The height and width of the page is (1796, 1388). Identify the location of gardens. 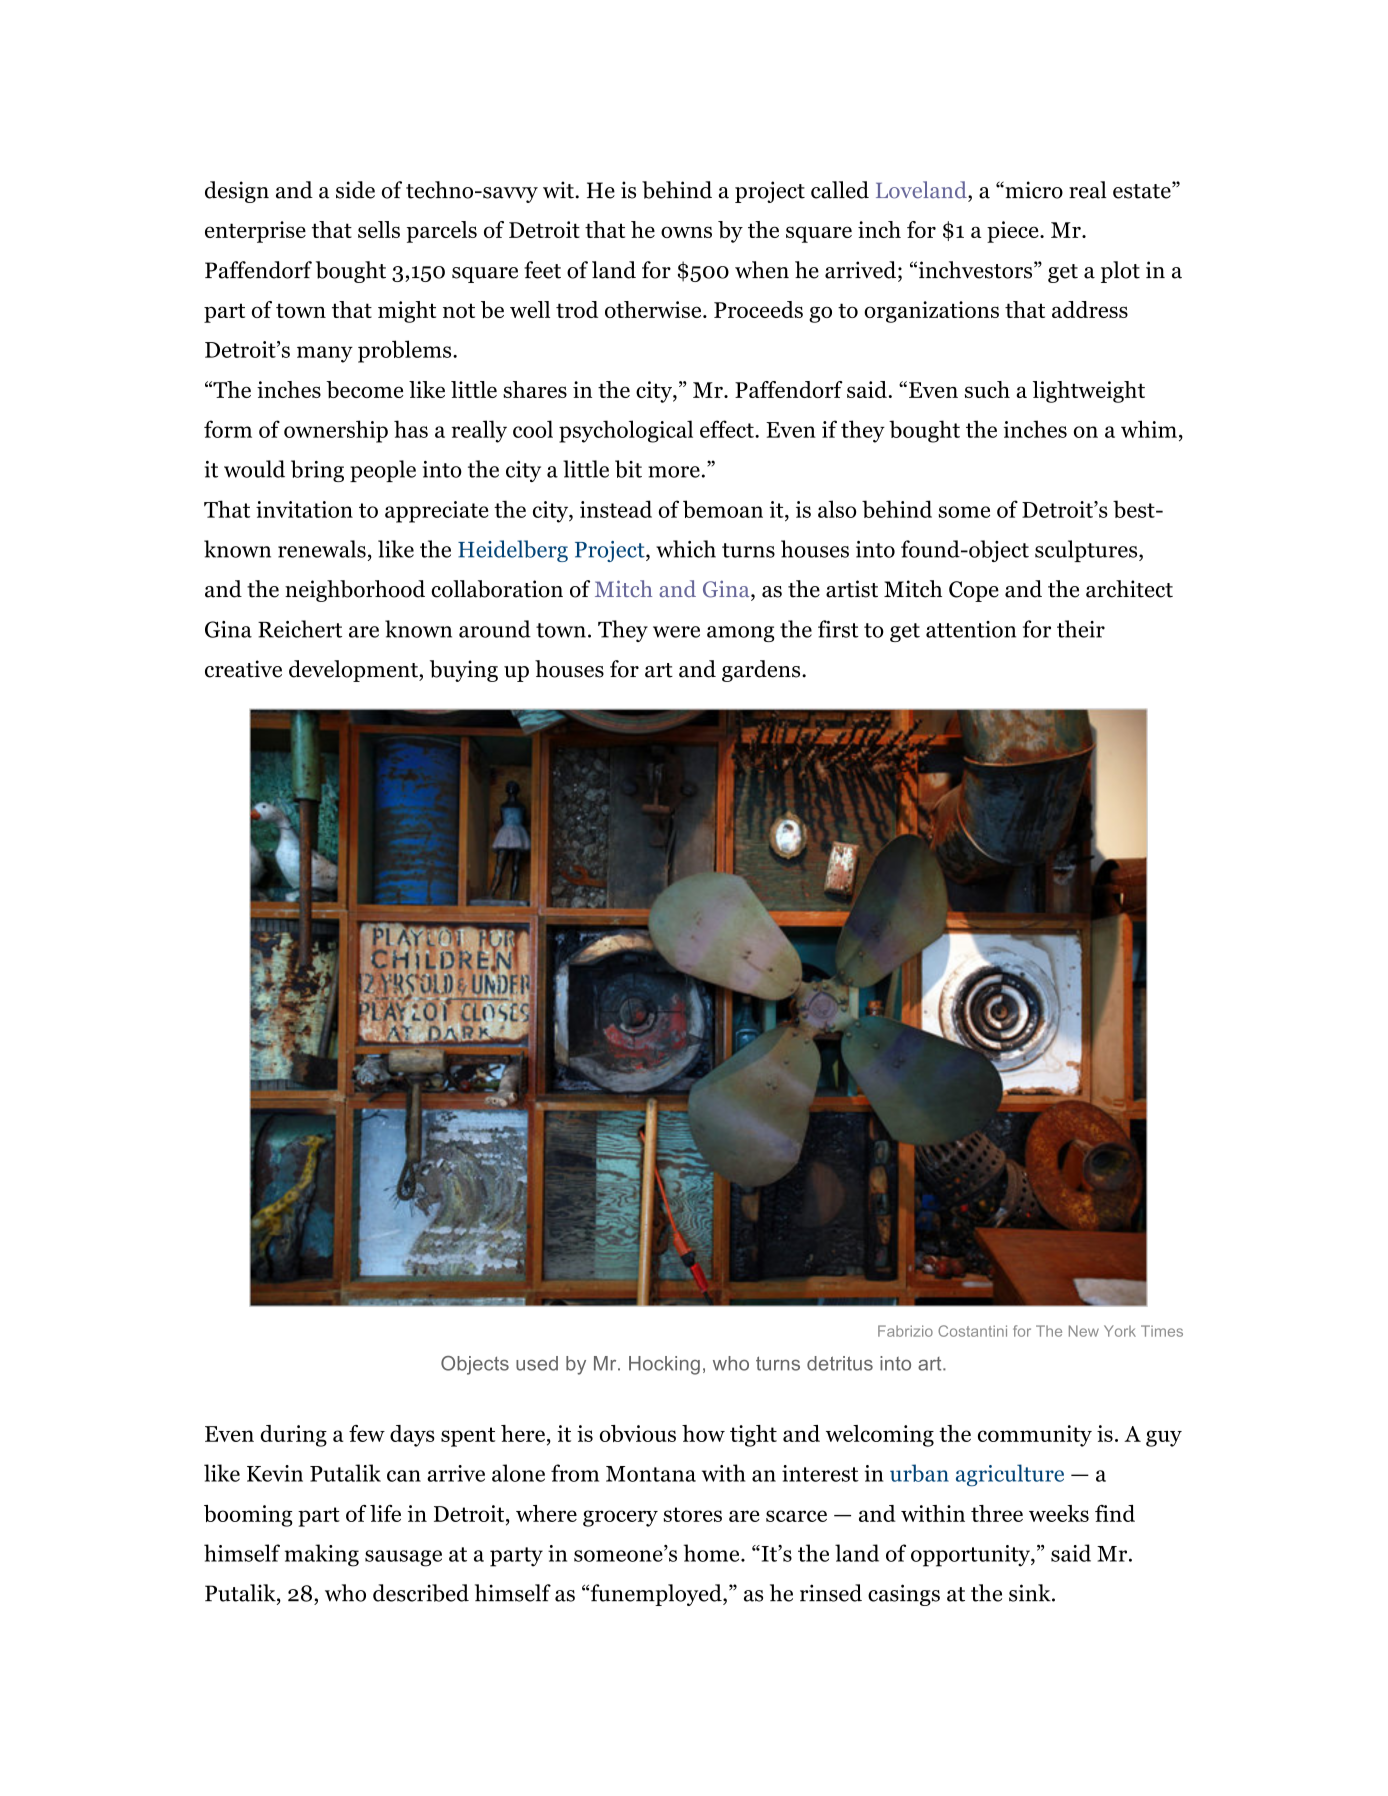
(762, 671).
